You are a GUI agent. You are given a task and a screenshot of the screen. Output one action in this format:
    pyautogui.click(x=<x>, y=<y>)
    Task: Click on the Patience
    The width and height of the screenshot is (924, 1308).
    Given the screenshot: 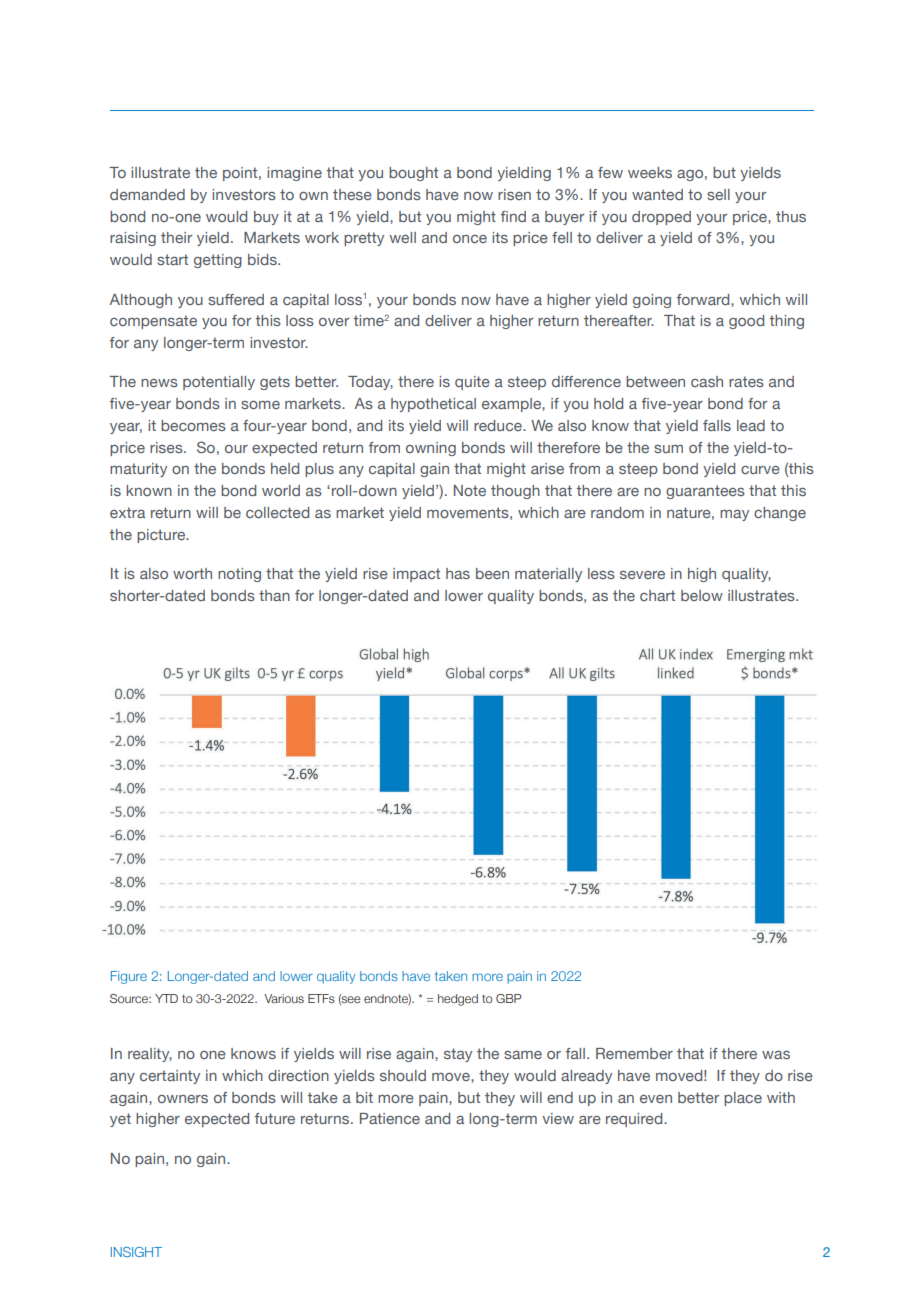 What is the action you would take?
    pyautogui.click(x=390, y=1118)
